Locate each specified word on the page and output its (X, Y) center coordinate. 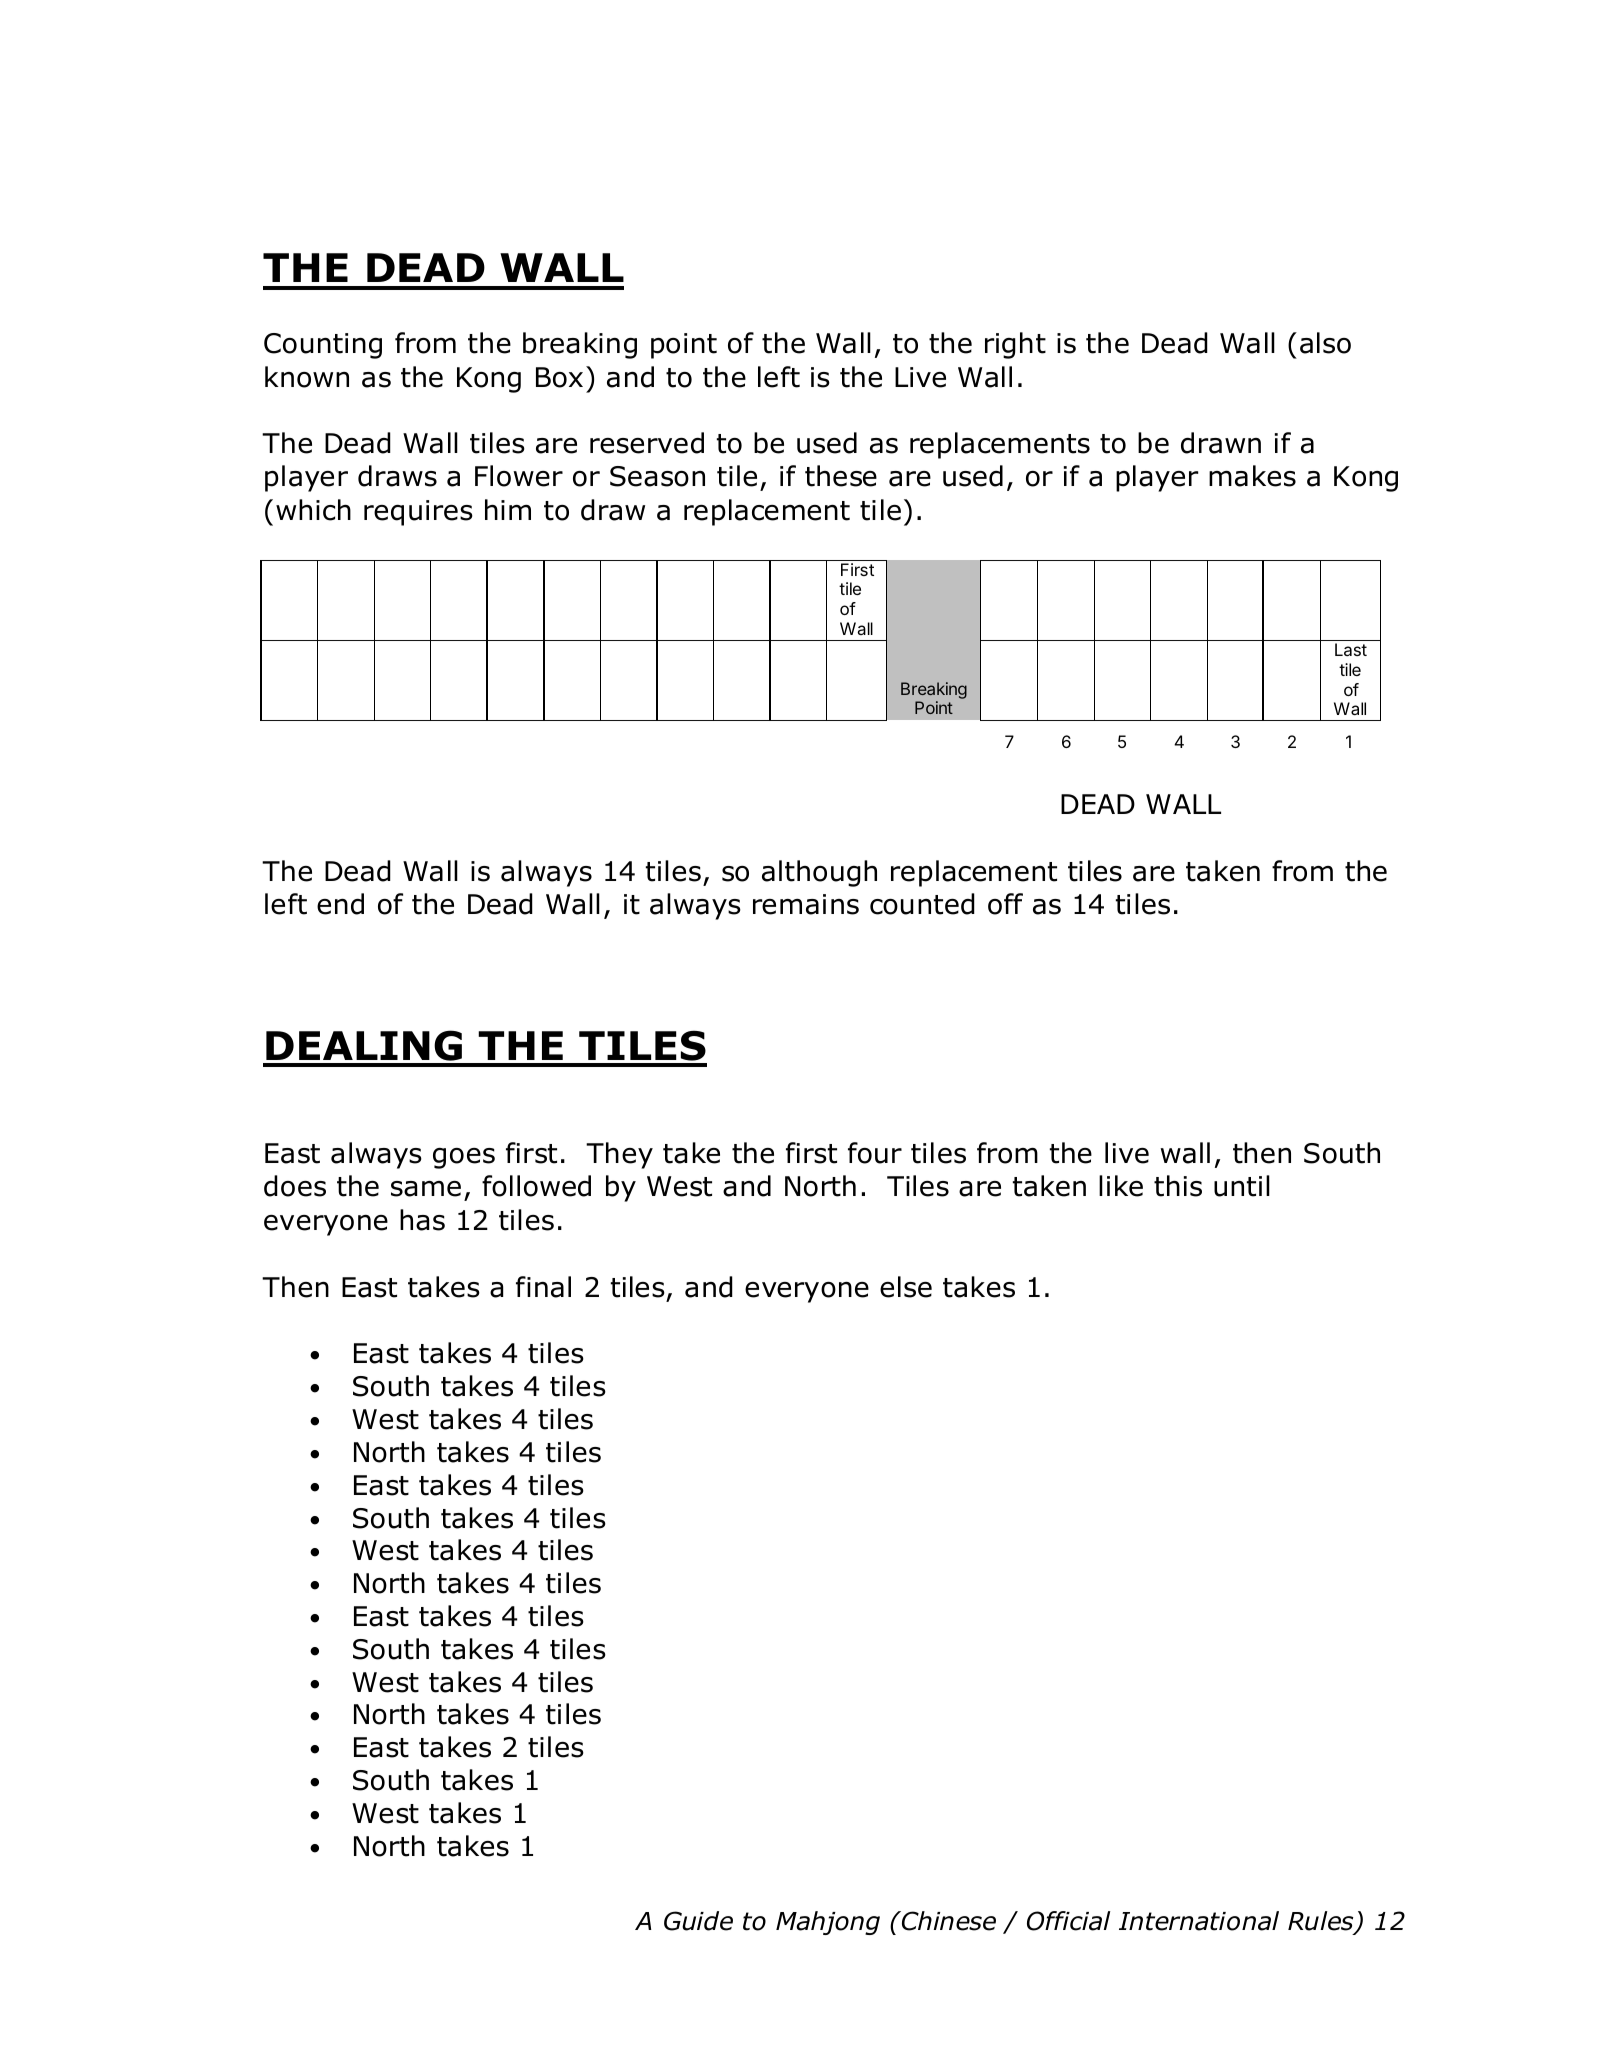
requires (418, 513)
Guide (698, 1921)
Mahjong (828, 1923)
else (906, 1287)
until (1242, 1186)
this (1178, 1186)
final (543, 1287)
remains (806, 904)
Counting (323, 346)
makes (1252, 476)
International (1199, 1921)
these (841, 476)
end (340, 904)
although (819, 873)
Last (1351, 649)
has (422, 1220)
